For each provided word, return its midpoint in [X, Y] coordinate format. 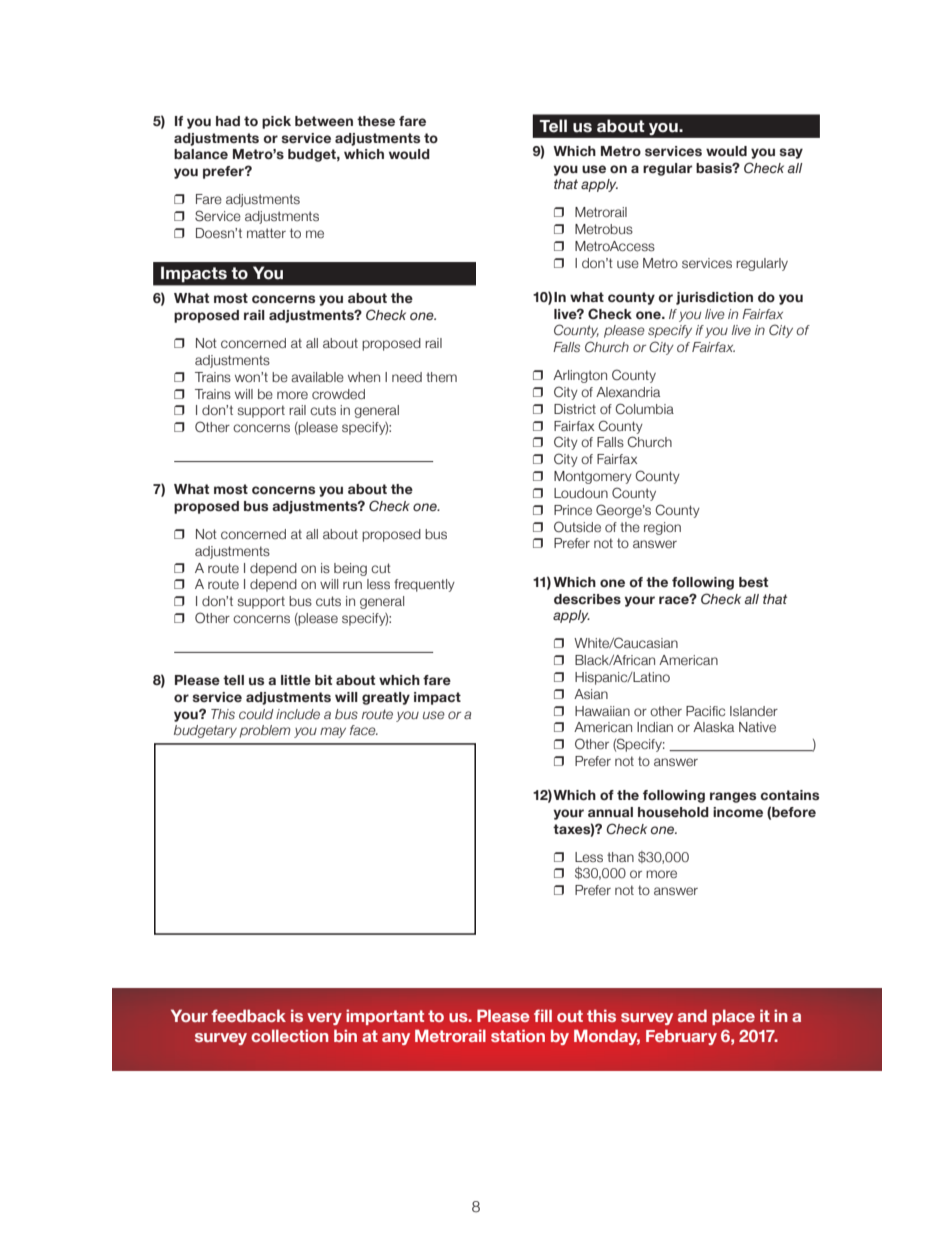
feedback [248, 1015]
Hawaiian [602, 711]
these [376, 121]
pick [276, 122]
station [518, 1035]
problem [265, 731]
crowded [338, 394]
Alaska [713, 727]
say [791, 153]
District [575, 409]
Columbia [644, 408]
